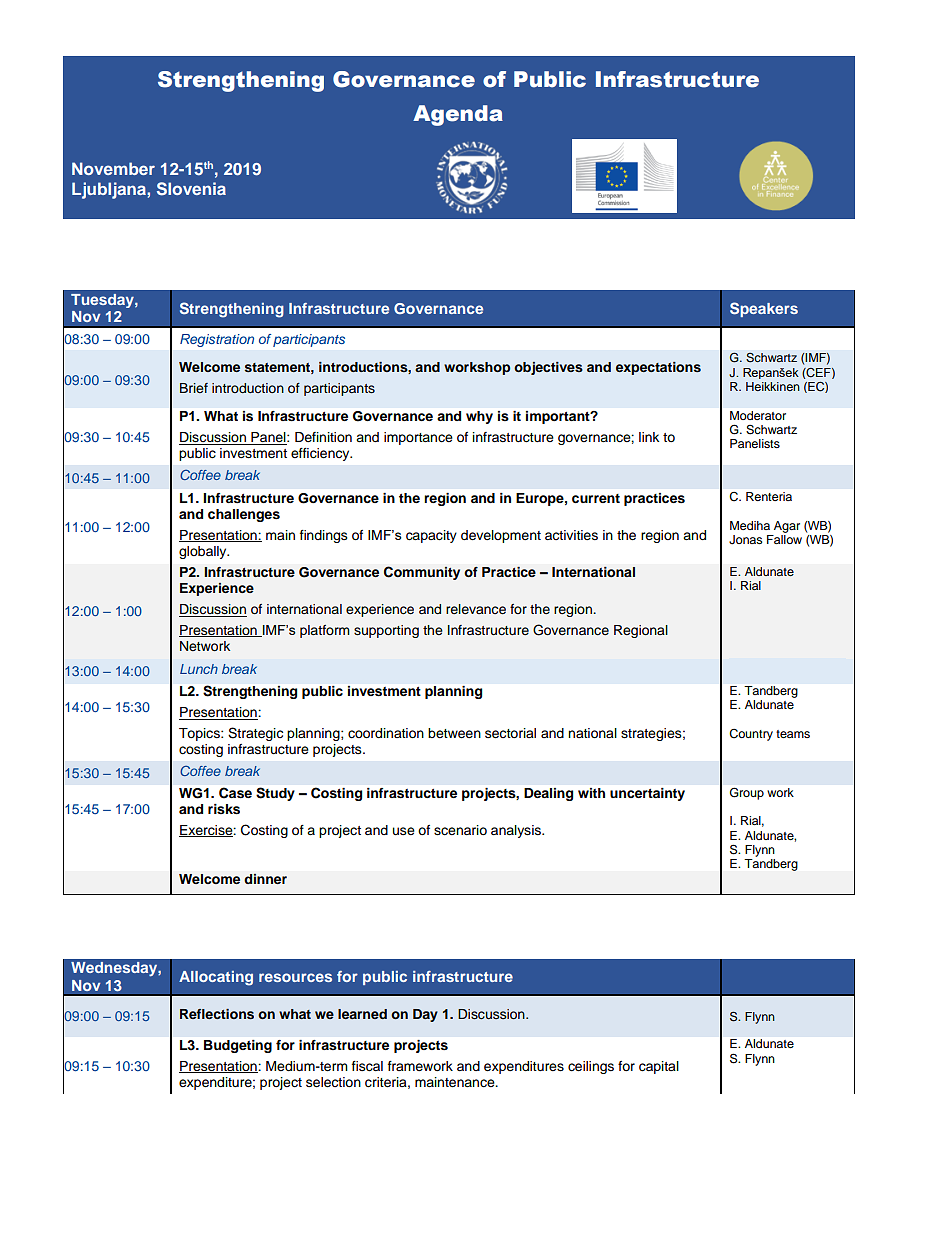 The image size is (952, 1233). Describe the element at coordinates (476, 609) in the image. I see `relevance` at that location.
